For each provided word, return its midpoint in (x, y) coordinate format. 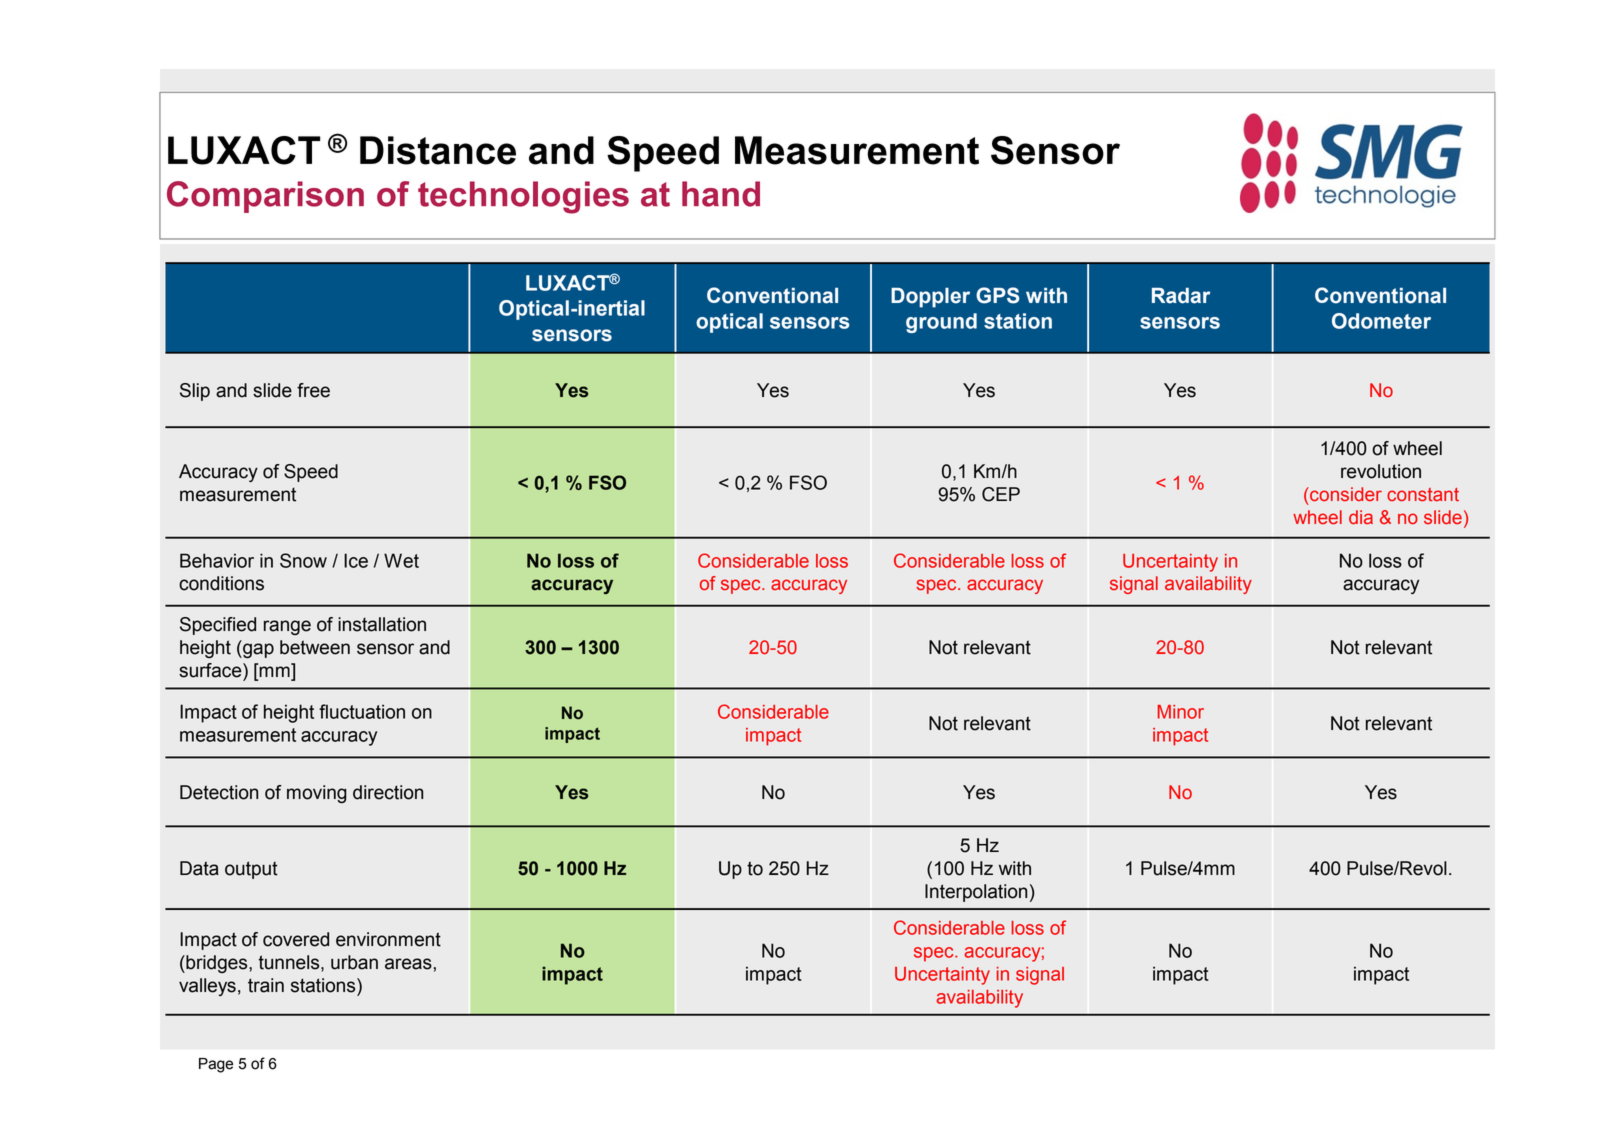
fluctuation (362, 711)
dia (1361, 517)
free (313, 390)
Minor (1181, 712)
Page (216, 1065)
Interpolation (976, 893)
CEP (1001, 494)
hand (721, 194)
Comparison (265, 197)
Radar (1181, 296)
